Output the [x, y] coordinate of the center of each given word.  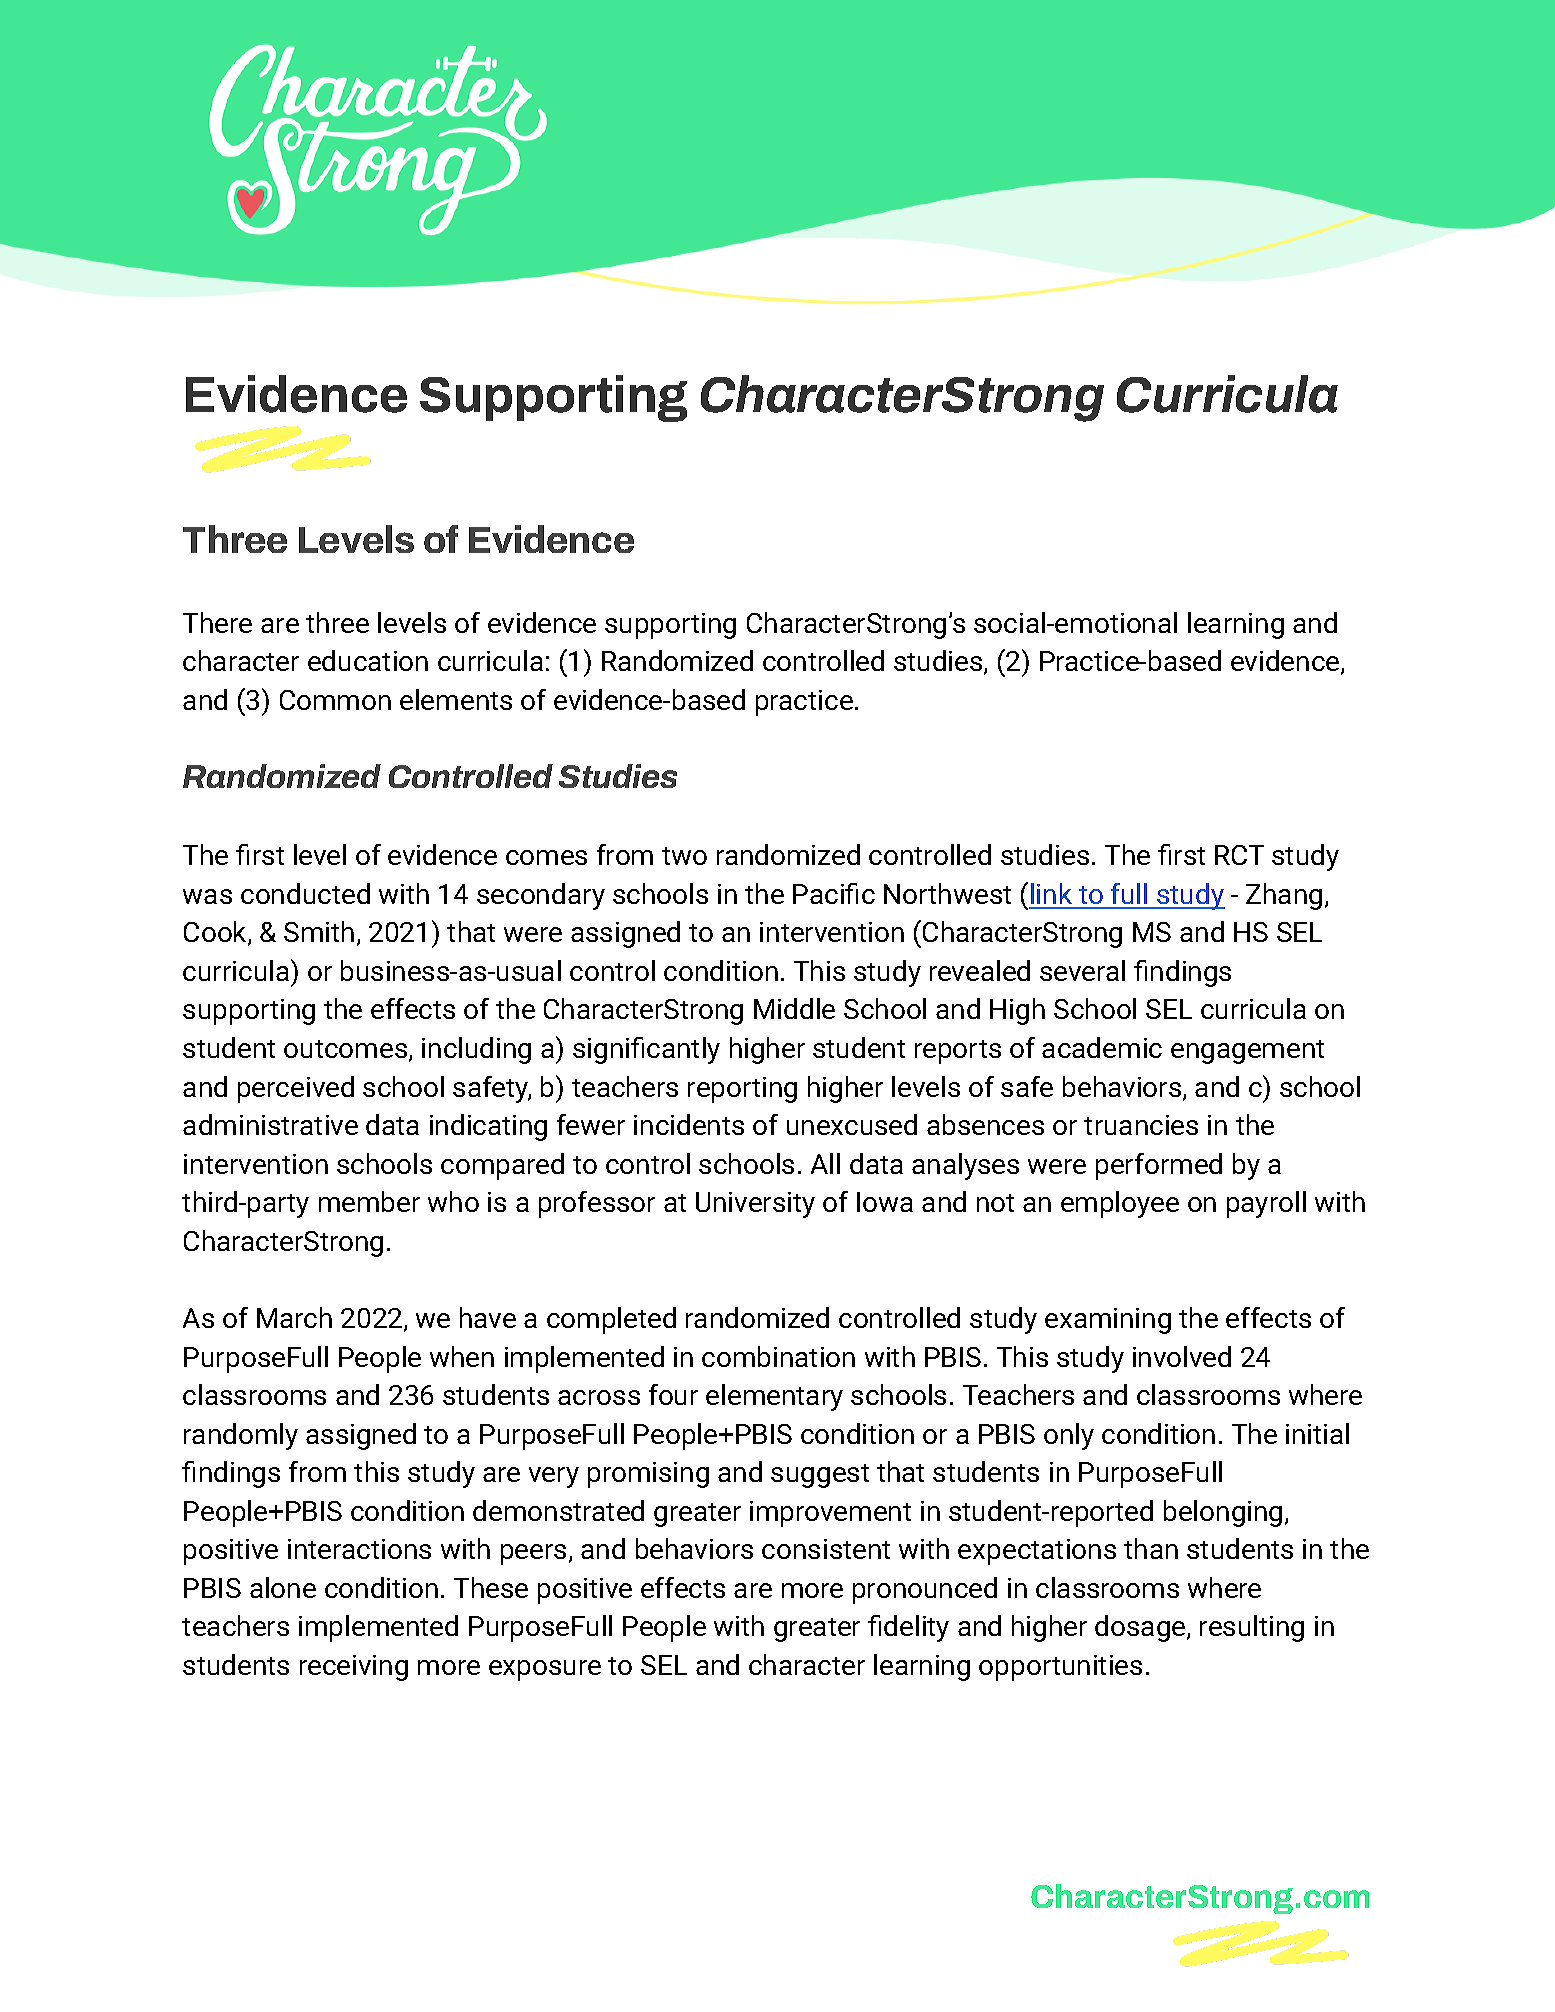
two [684, 856]
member [369, 1201]
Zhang [1284, 896]
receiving [354, 1668]
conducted [305, 893]
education [368, 660]
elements [456, 699]
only [1069, 1436]
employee [1120, 1204]
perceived [296, 1089]
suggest [820, 1476]
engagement [1247, 1052]
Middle [794, 1008]
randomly [241, 1436]
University [755, 1205]
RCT [1239, 855]
